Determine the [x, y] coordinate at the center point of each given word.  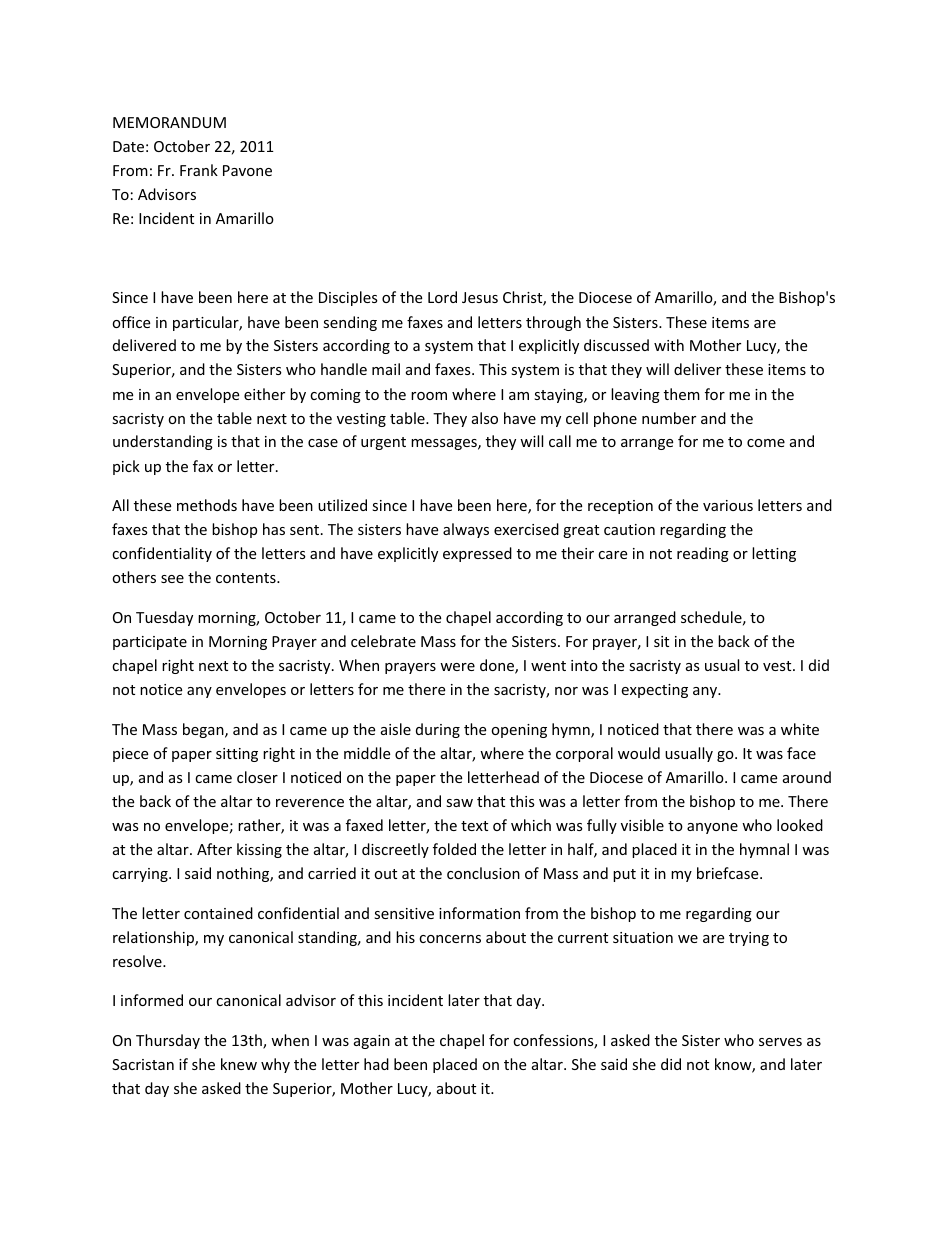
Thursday [168, 1041]
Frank [199, 170]
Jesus [480, 297]
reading [703, 554]
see [172, 579]
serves [780, 1042]
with [669, 345]
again [372, 1042]
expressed [477, 554]
